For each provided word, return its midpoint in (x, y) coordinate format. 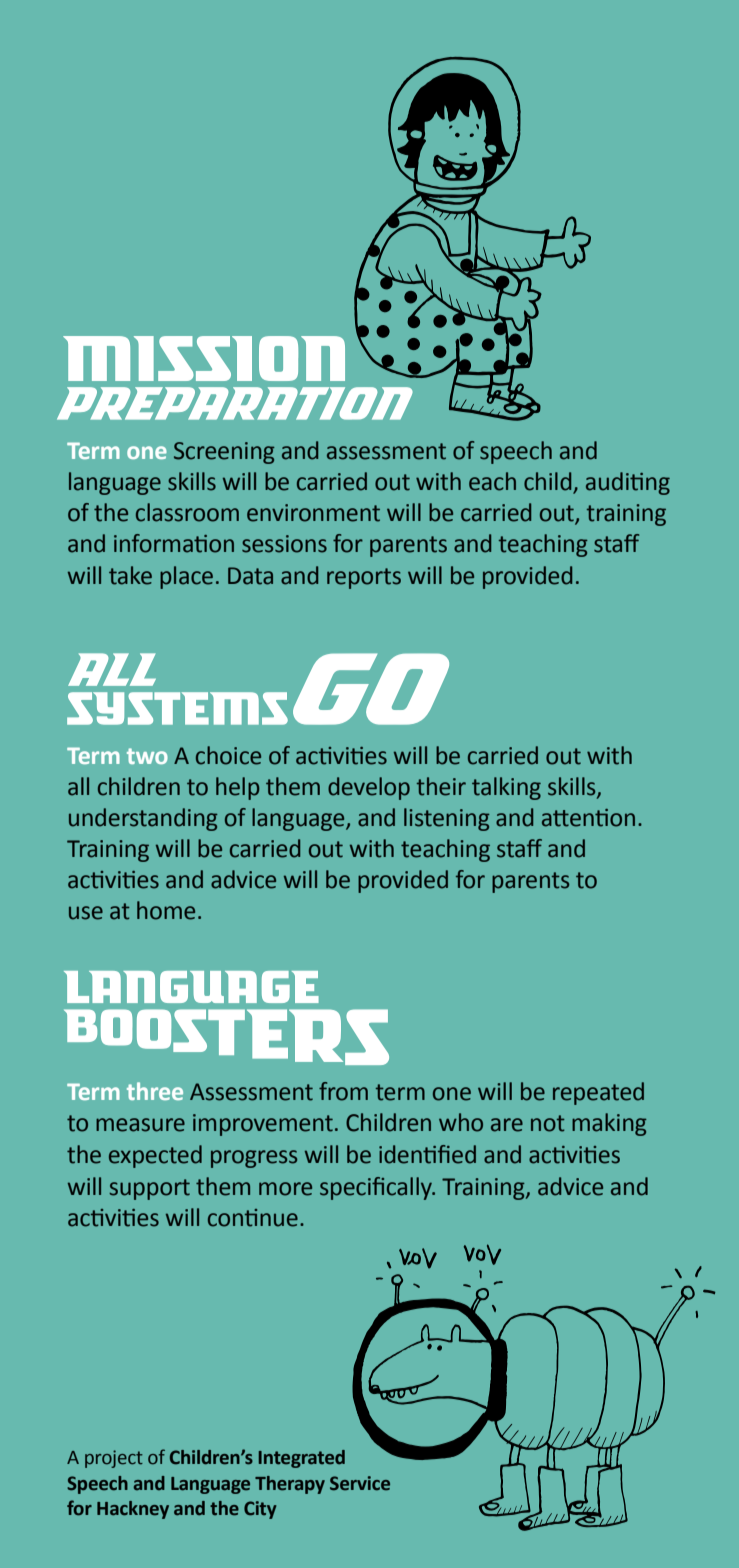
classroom (187, 512)
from (343, 1091)
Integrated (302, 1459)
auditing (628, 483)
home (166, 910)
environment (313, 513)
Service (360, 1483)
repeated (598, 1093)
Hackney (133, 1510)
